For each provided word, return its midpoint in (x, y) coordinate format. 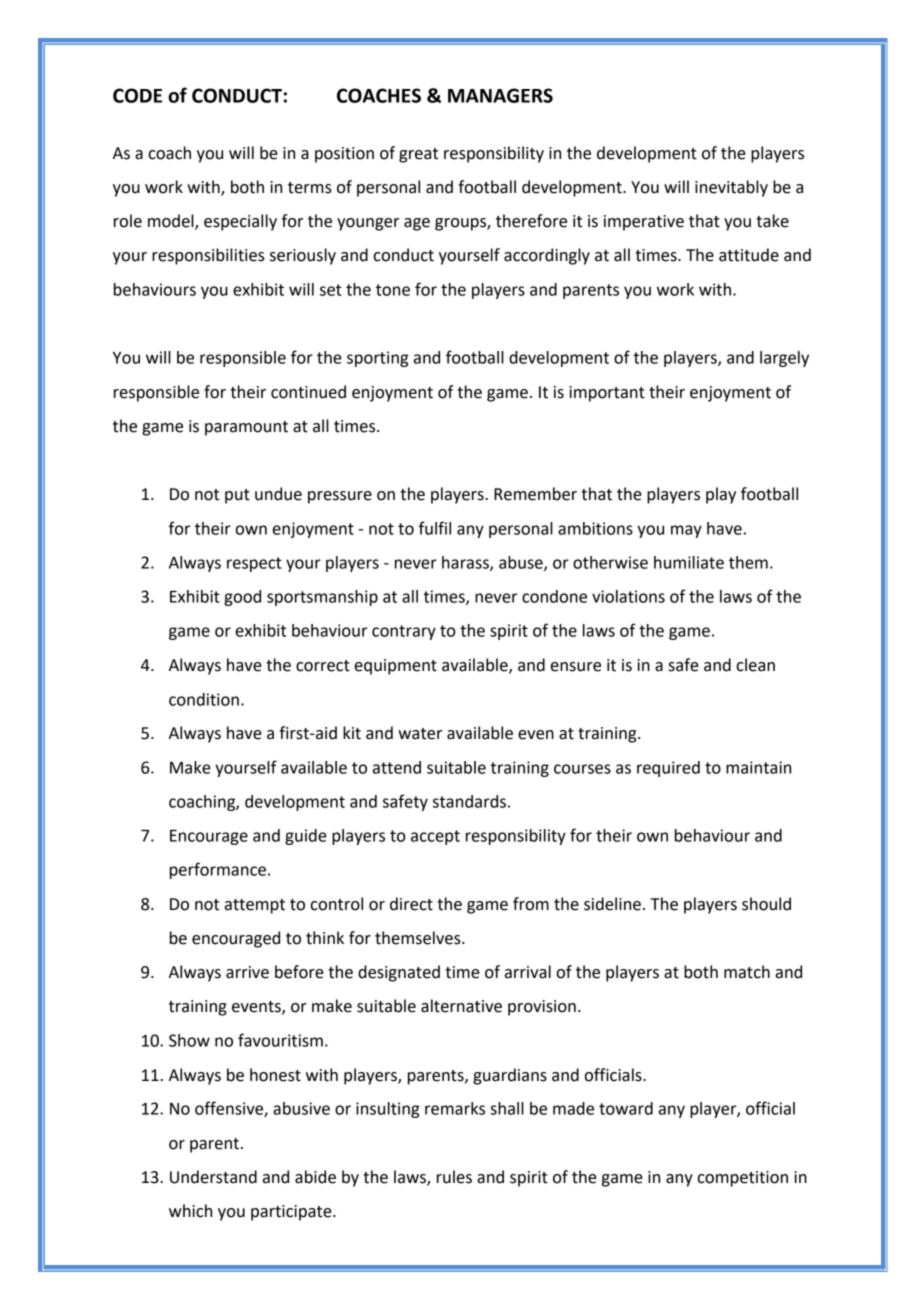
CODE (137, 95)
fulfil (435, 528)
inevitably (731, 188)
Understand (213, 1177)
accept (435, 837)
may (686, 531)
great (418, 155)
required (668, 769)
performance (218, 870)
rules (454, 1177)
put (237, 496)
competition (742, 1179)
